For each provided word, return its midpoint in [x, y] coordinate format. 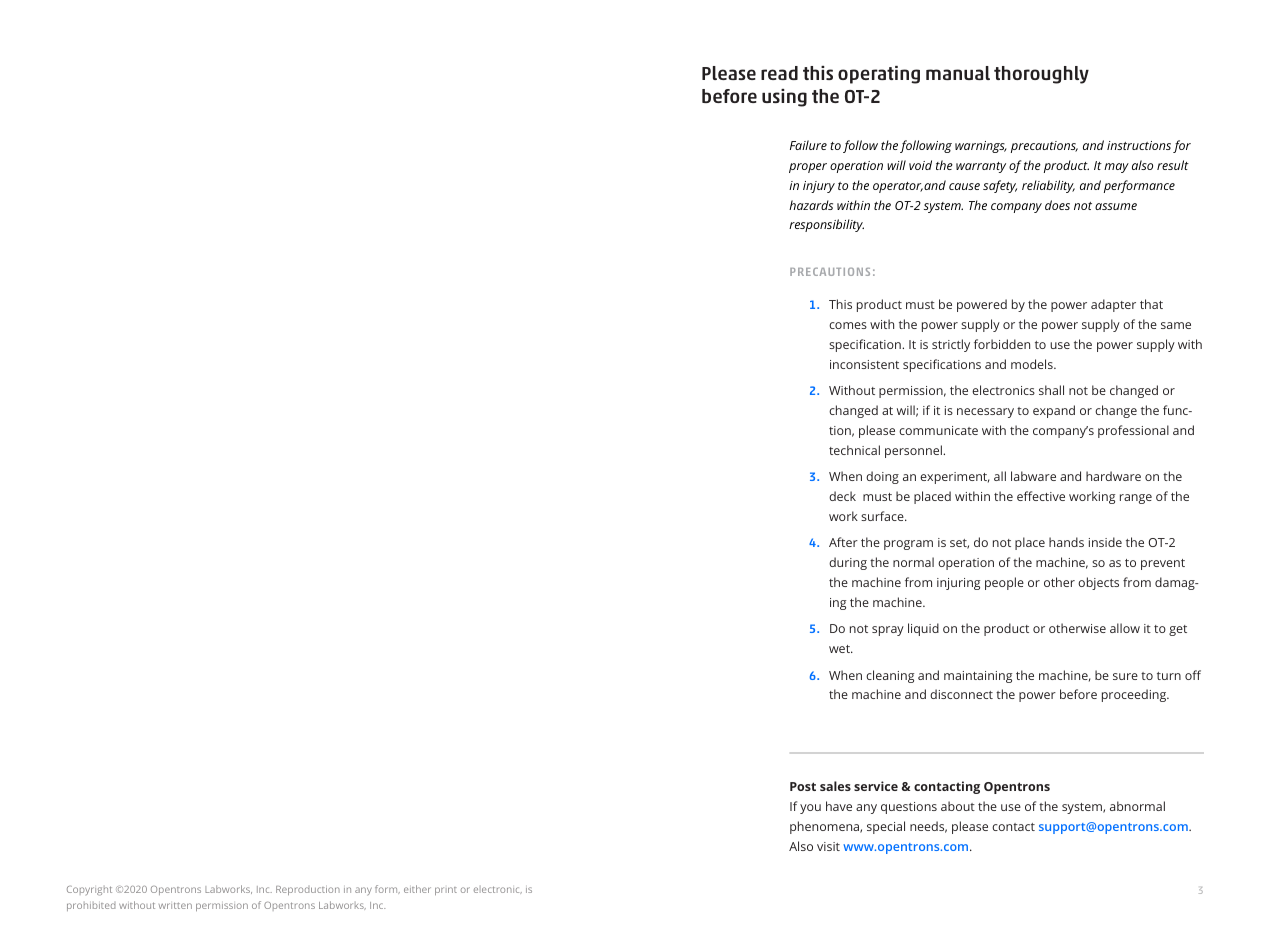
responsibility [826, 225]
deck [842, 496]
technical [854, 450]
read [779, 73]
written [175, 905]
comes [848, 325]
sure [1125, 676]
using [784, 98]
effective [1041, 496]
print [446, 891]
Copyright [89, 891]
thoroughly [1041, 75]
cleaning [890, 676]
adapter [1113, 305]
